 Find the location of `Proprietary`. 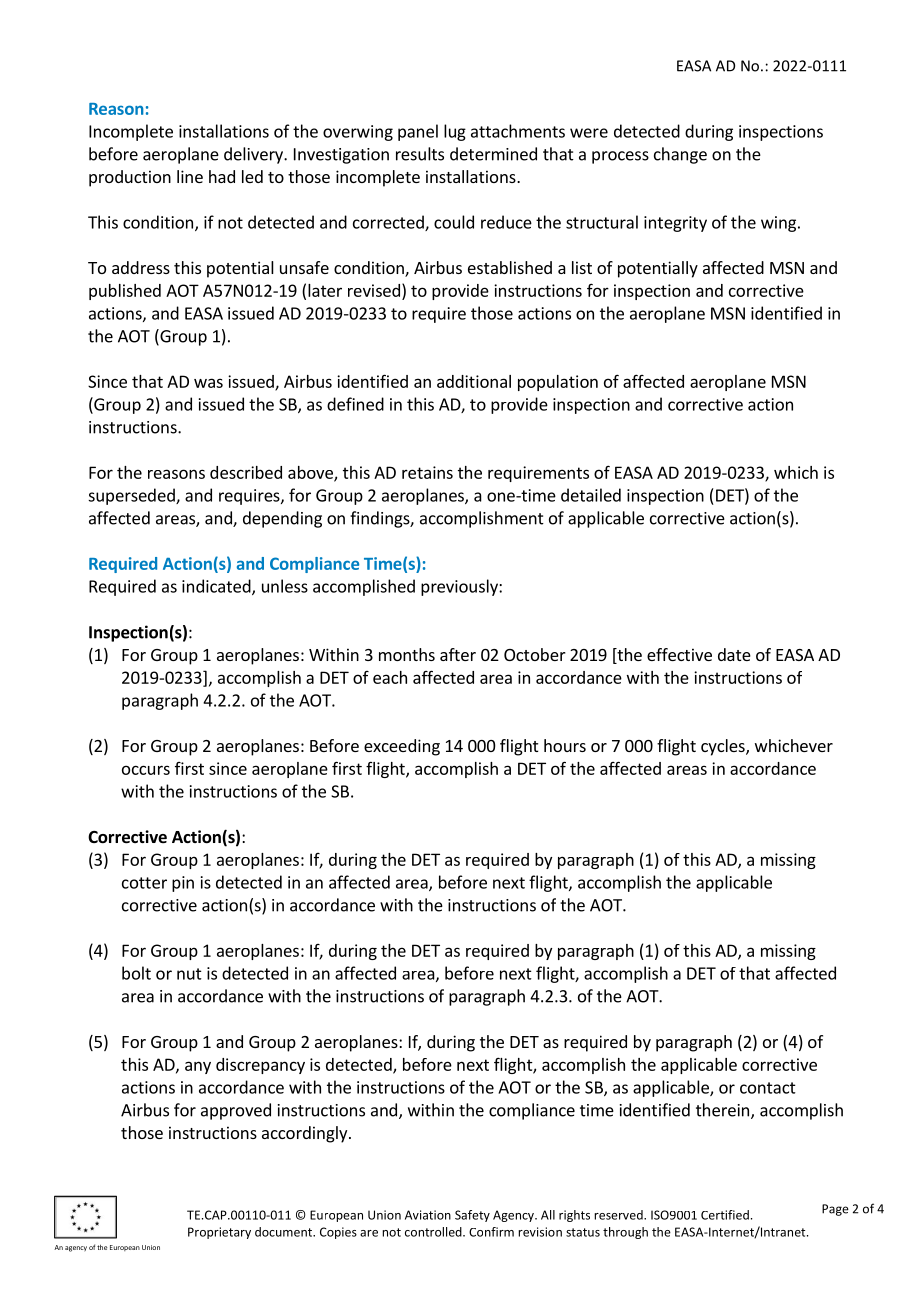

Proprietary is located at coordinates (219, 1233).
